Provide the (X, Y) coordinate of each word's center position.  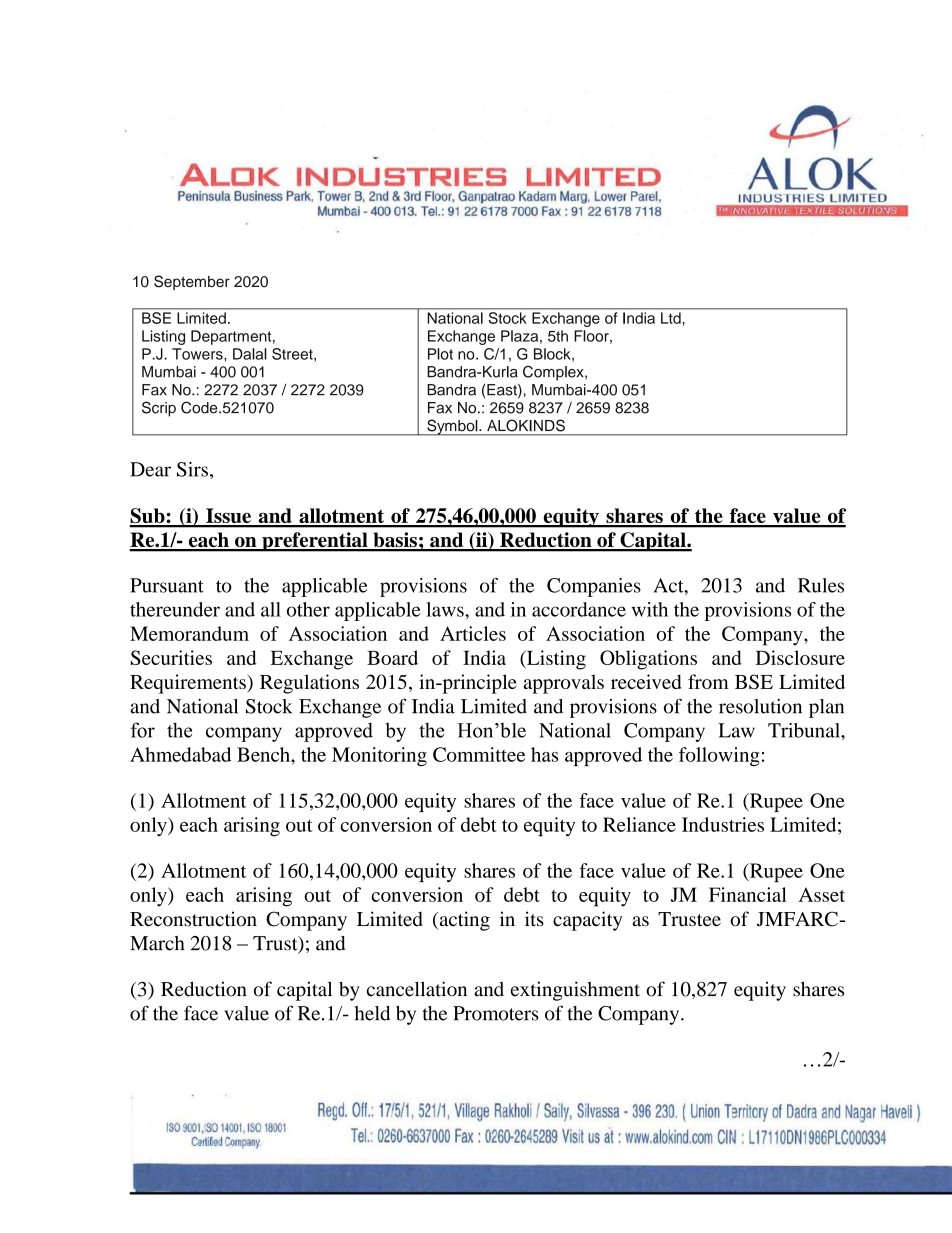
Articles (473, 633)
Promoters (496, 1013)
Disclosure (800, 657)
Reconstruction (193, 919)
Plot (440, 354)
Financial (748, 894)
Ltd (671, 318)
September (192, 282)
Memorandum (189, 633)
